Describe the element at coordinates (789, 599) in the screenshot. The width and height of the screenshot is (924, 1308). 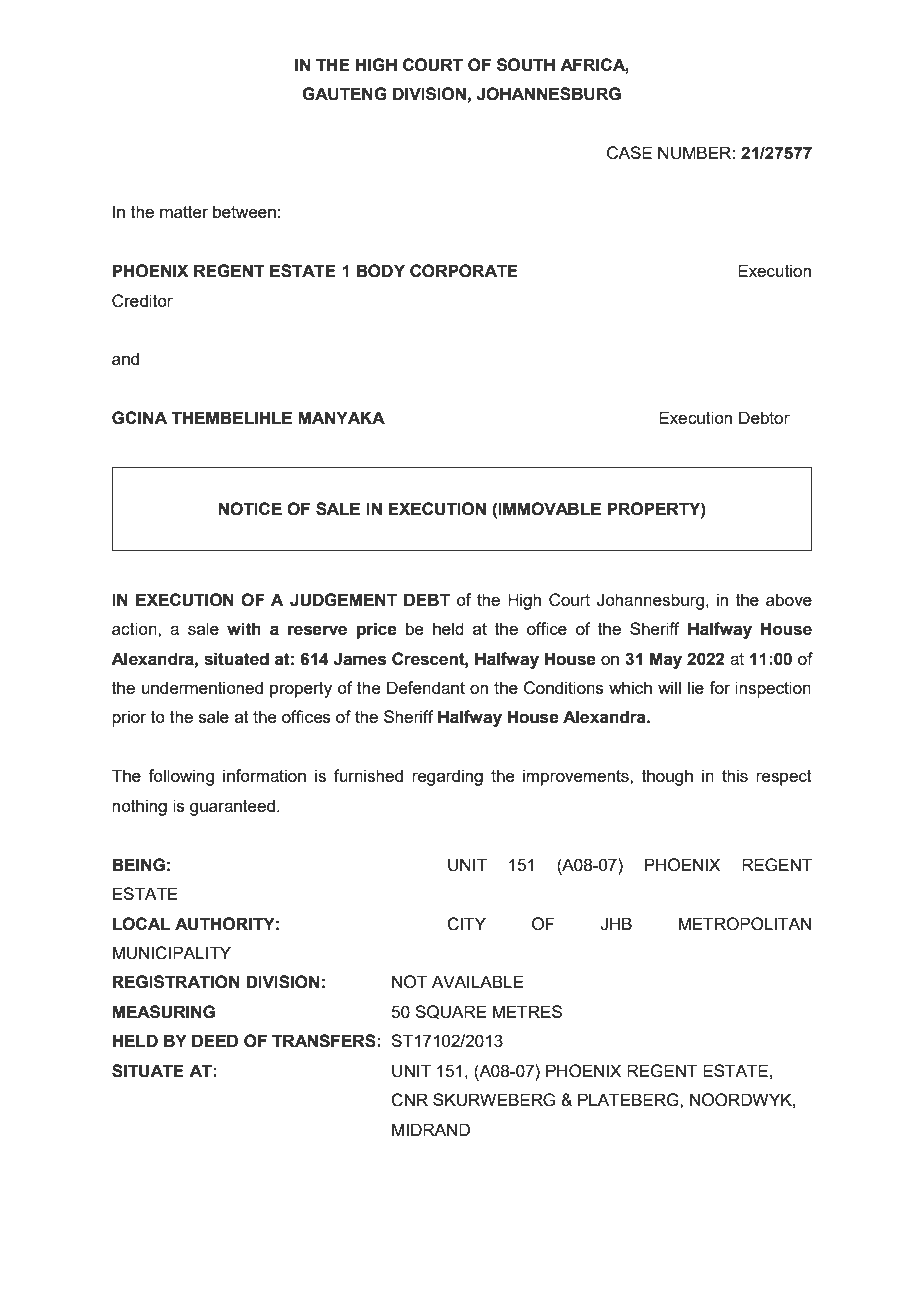
I see `above` at that location.
